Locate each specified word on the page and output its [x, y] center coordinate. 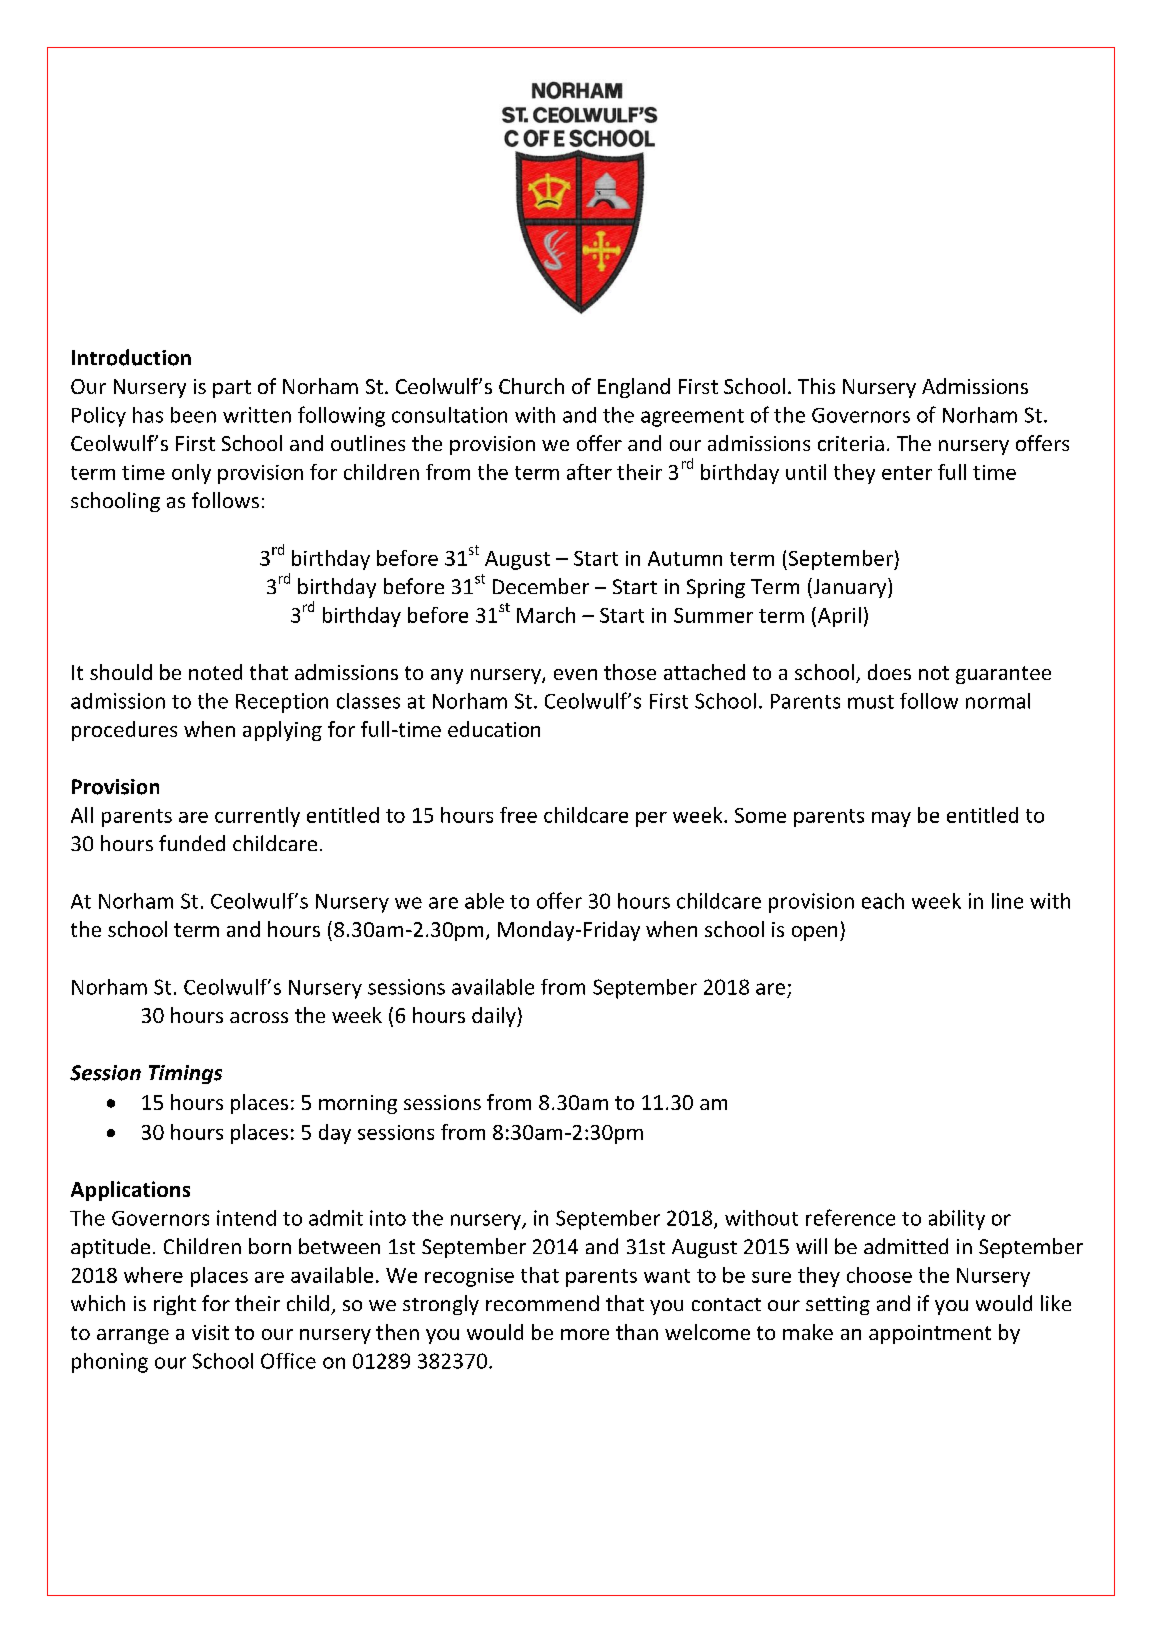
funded [192, 843]
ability [957, 1220]
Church [531, 386]
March [546, 615]
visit [210, 1332]
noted [215, 672]
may [891, 819]
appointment [930, 1334]
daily [495, 1017]
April [838, 617]
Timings [185, 1074]
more [585, 1334]
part [232, 389]
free [518, 815]
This [816, 386]
